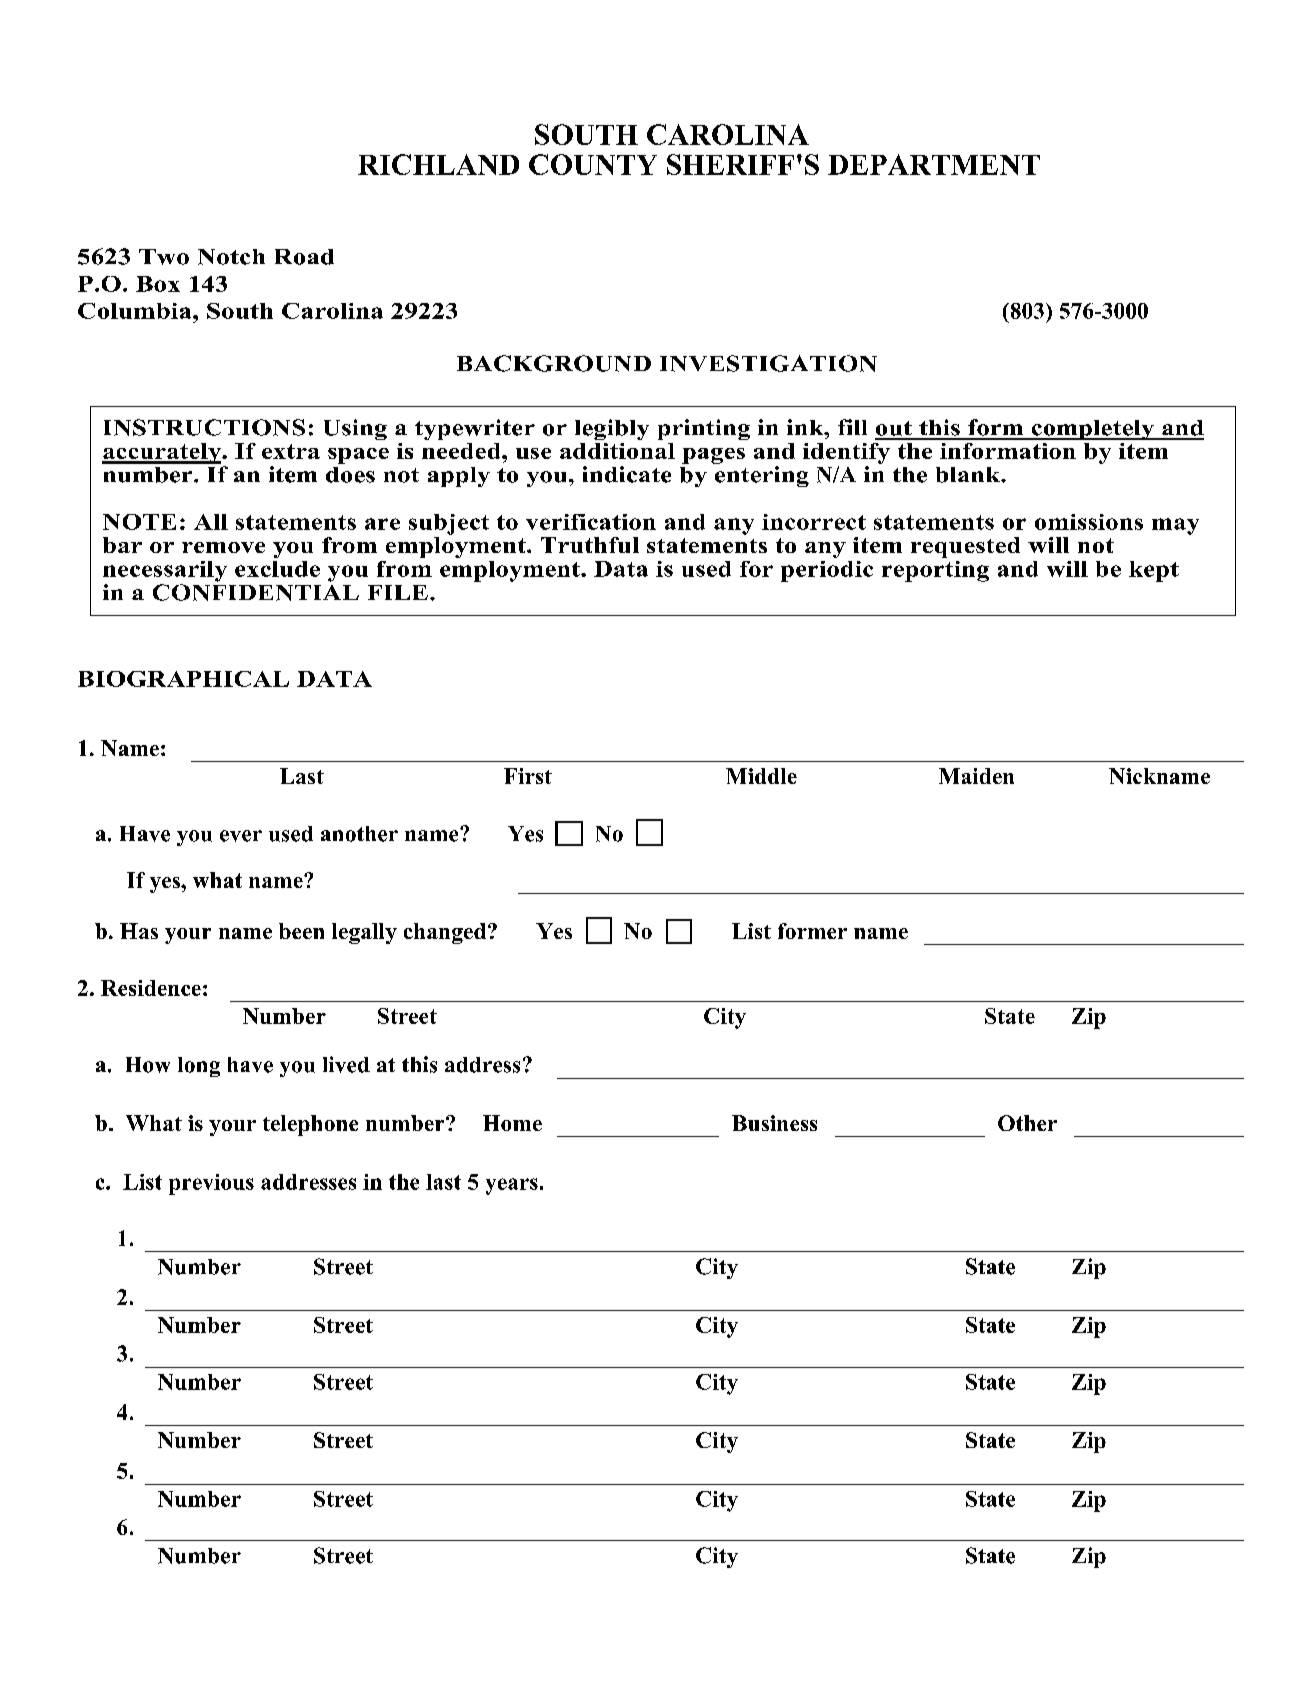 The image size is (1310, 1696). Describe the element at coordinates (593, 164) in the page. I see `COUNTY` at that location.
